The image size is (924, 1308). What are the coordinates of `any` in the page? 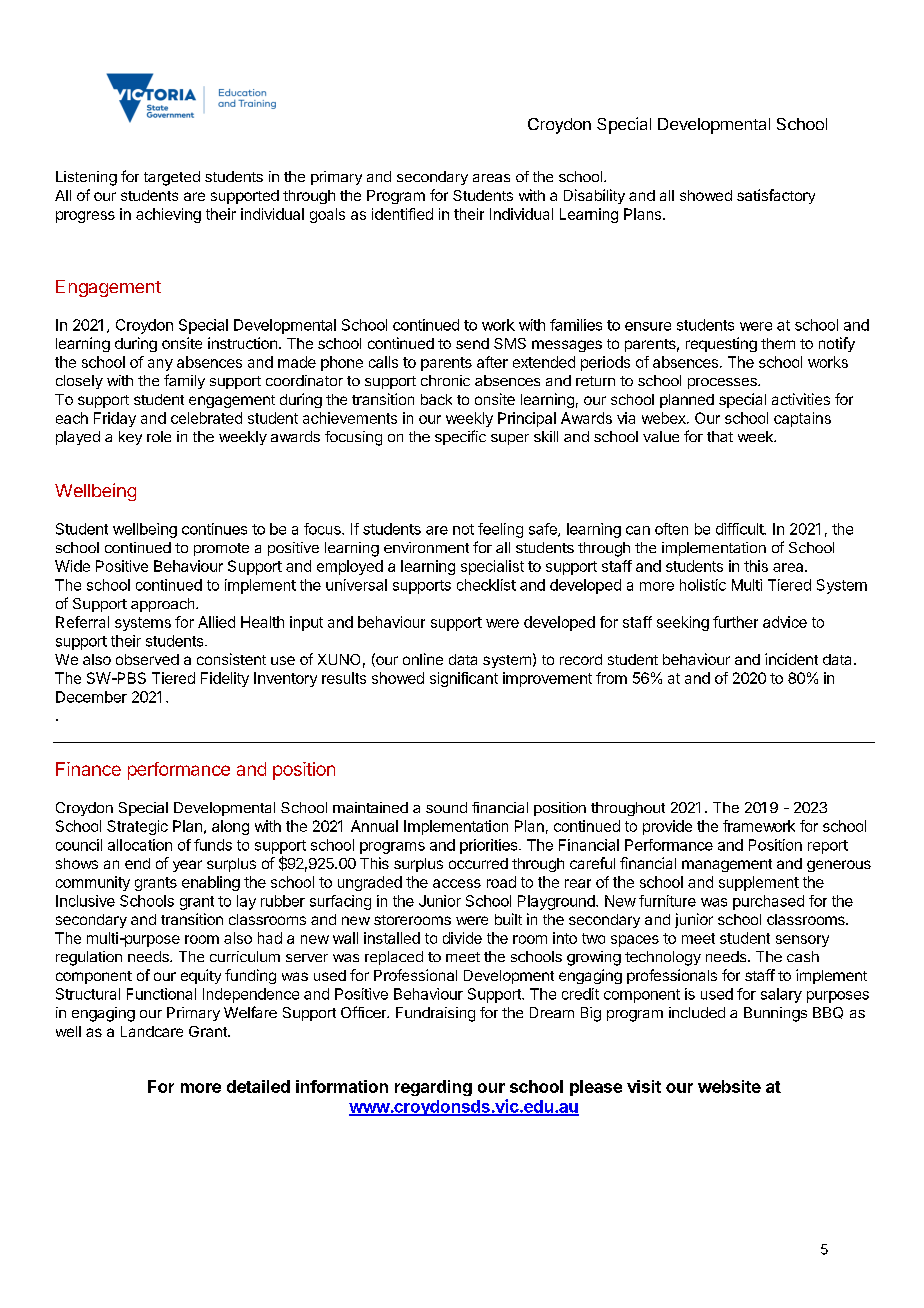 It's located at (160, 365).
